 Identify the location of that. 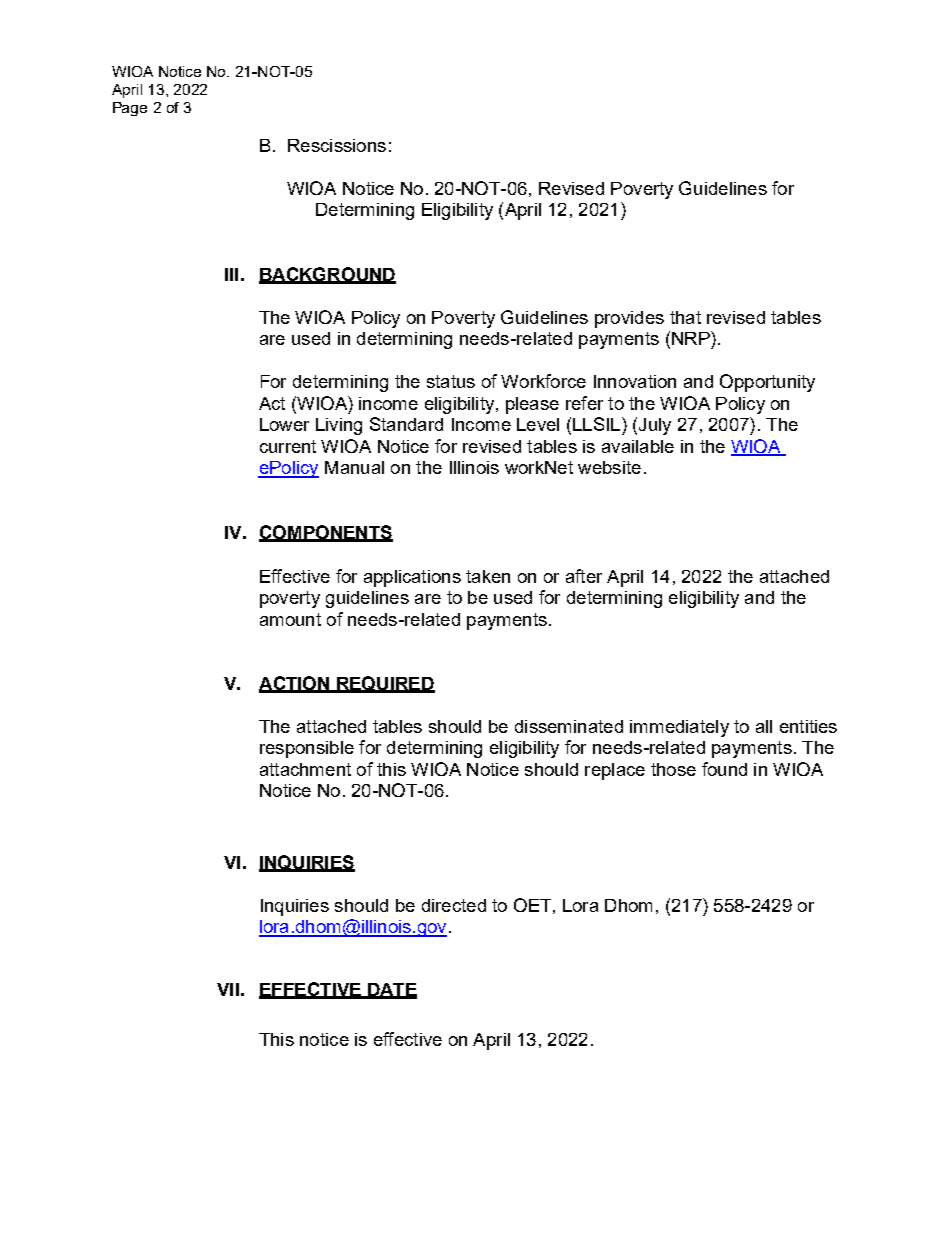
(685, 317).
